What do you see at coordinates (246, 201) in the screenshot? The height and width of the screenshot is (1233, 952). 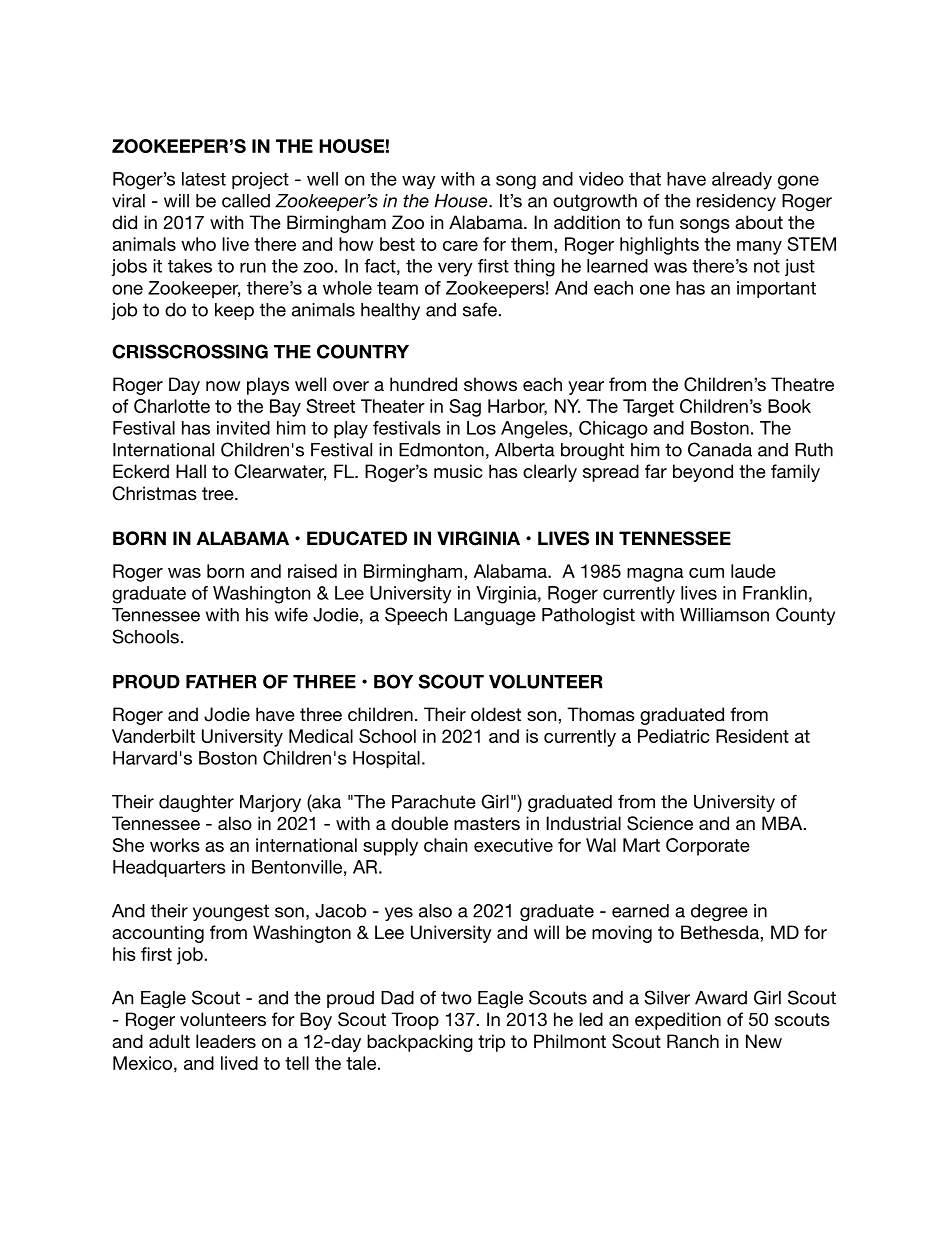 I see `called` at bounding box center [246, 201].
